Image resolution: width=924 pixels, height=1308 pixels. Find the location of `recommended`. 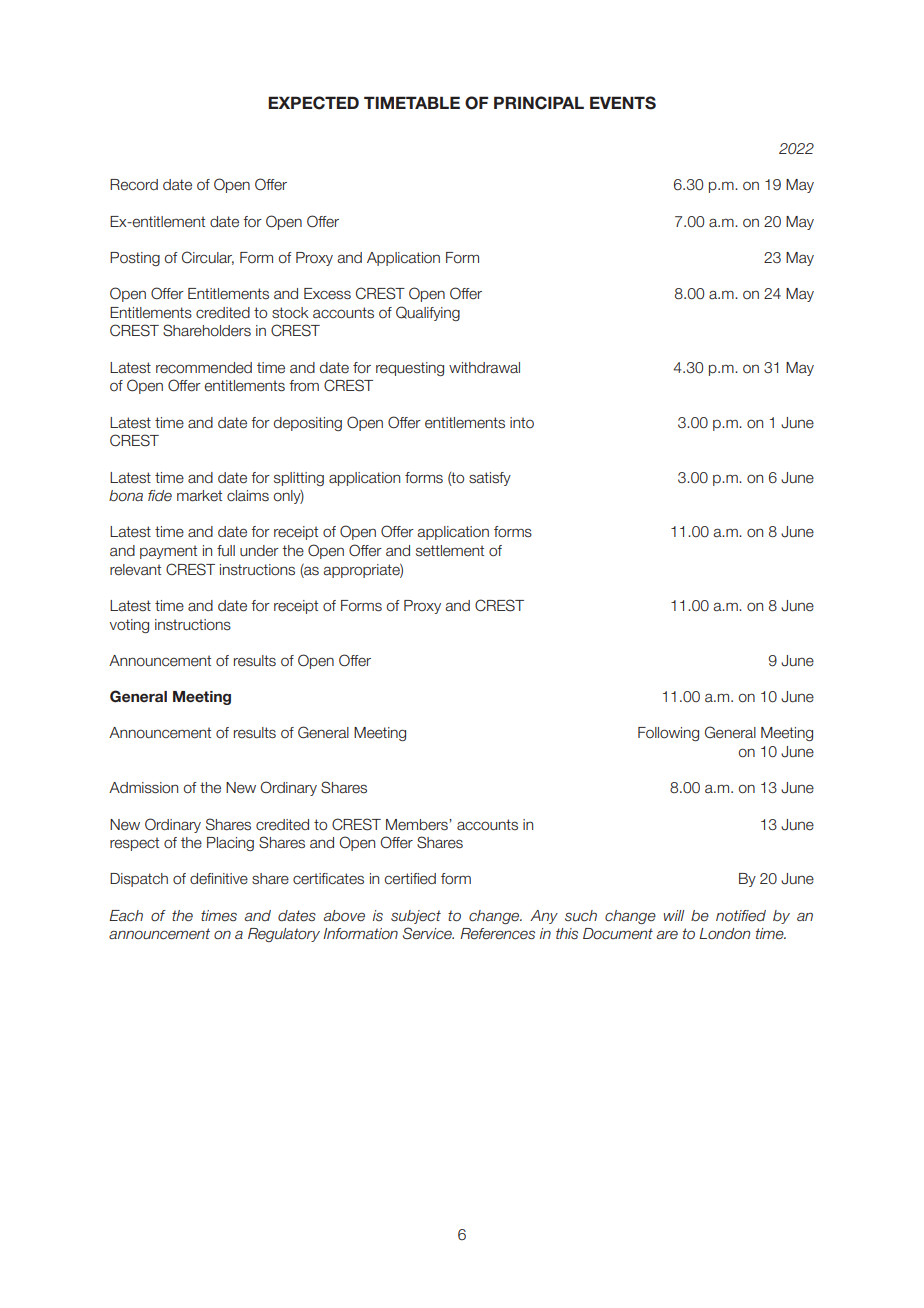

recommended is located at coordinates (204, 368).
